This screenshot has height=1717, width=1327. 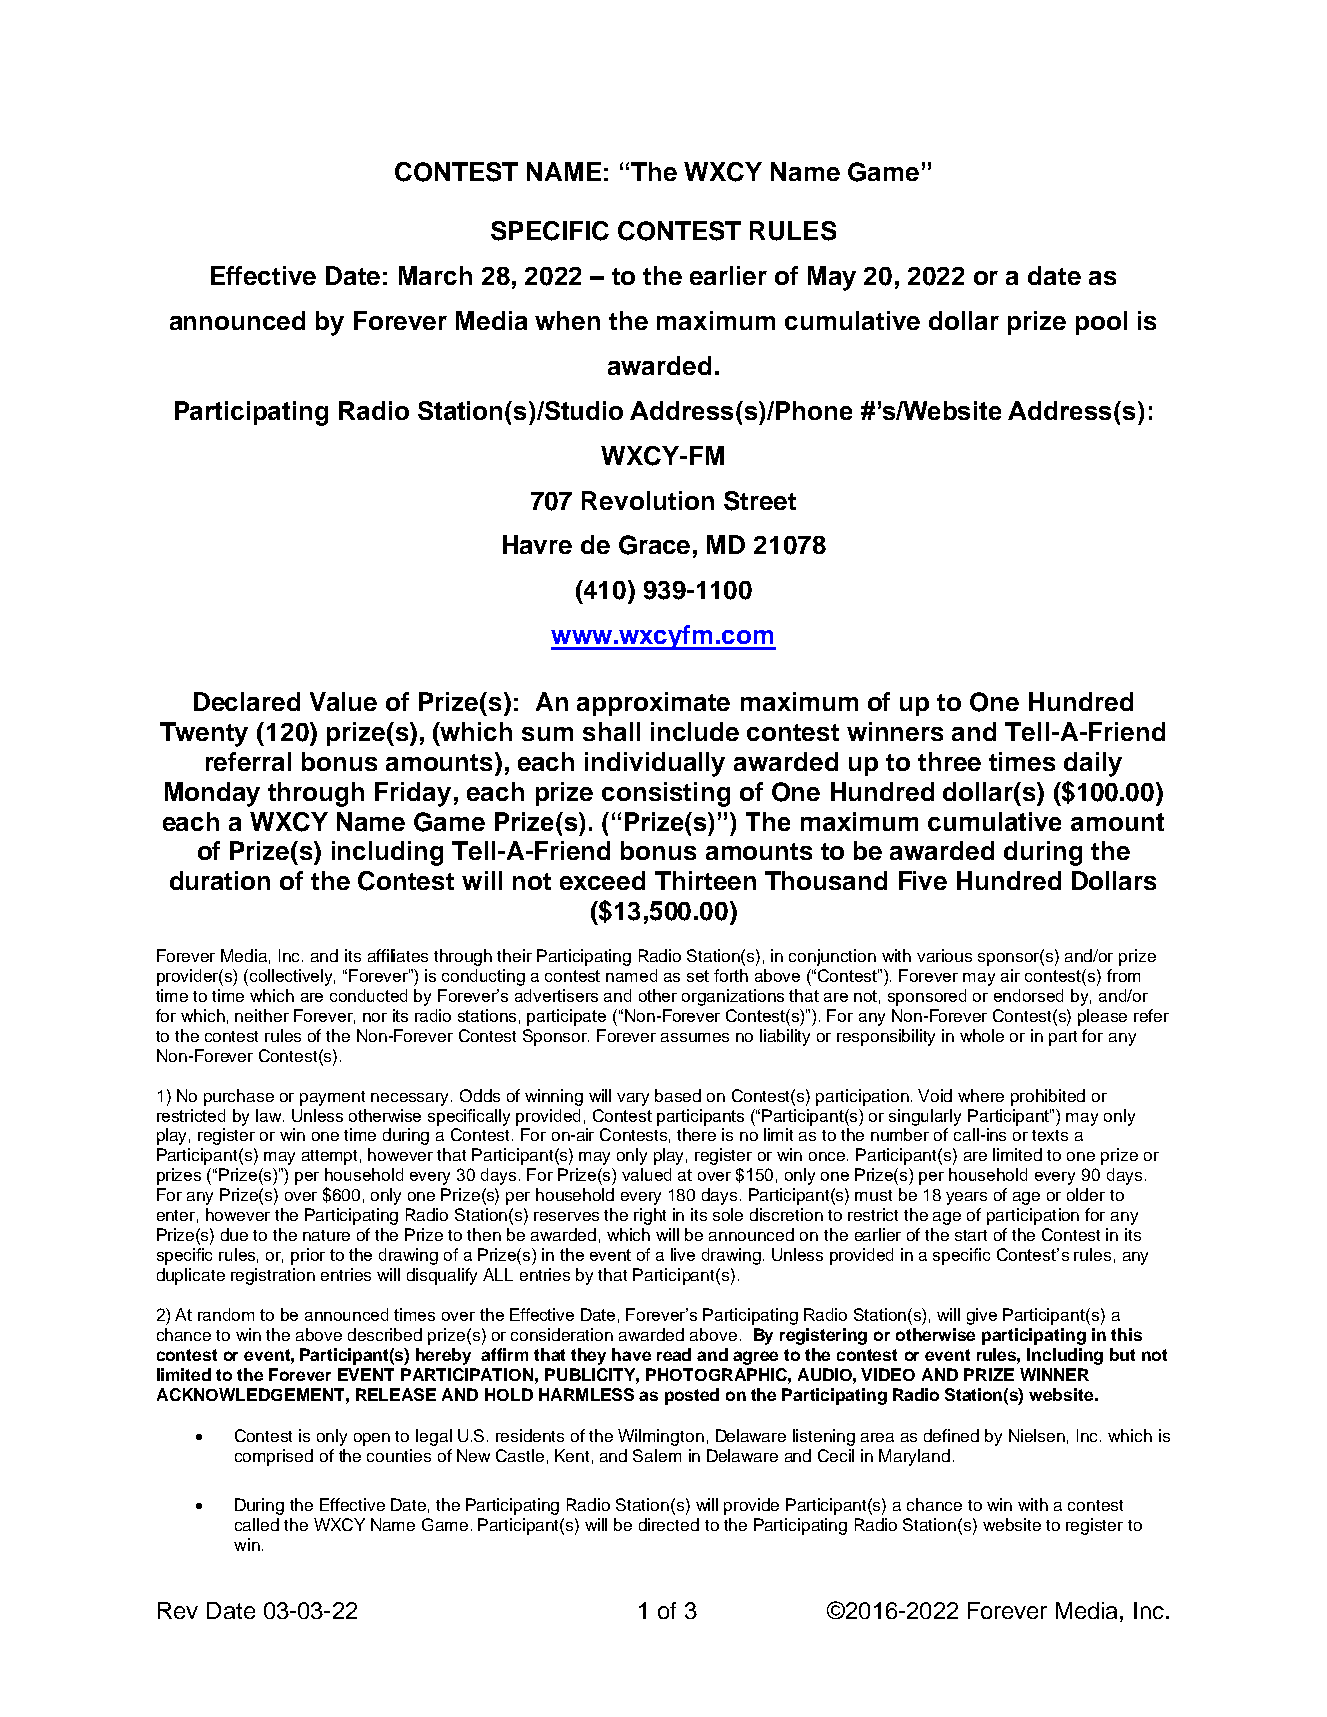 I want to click on pool, so click(x=1101, y=323).
